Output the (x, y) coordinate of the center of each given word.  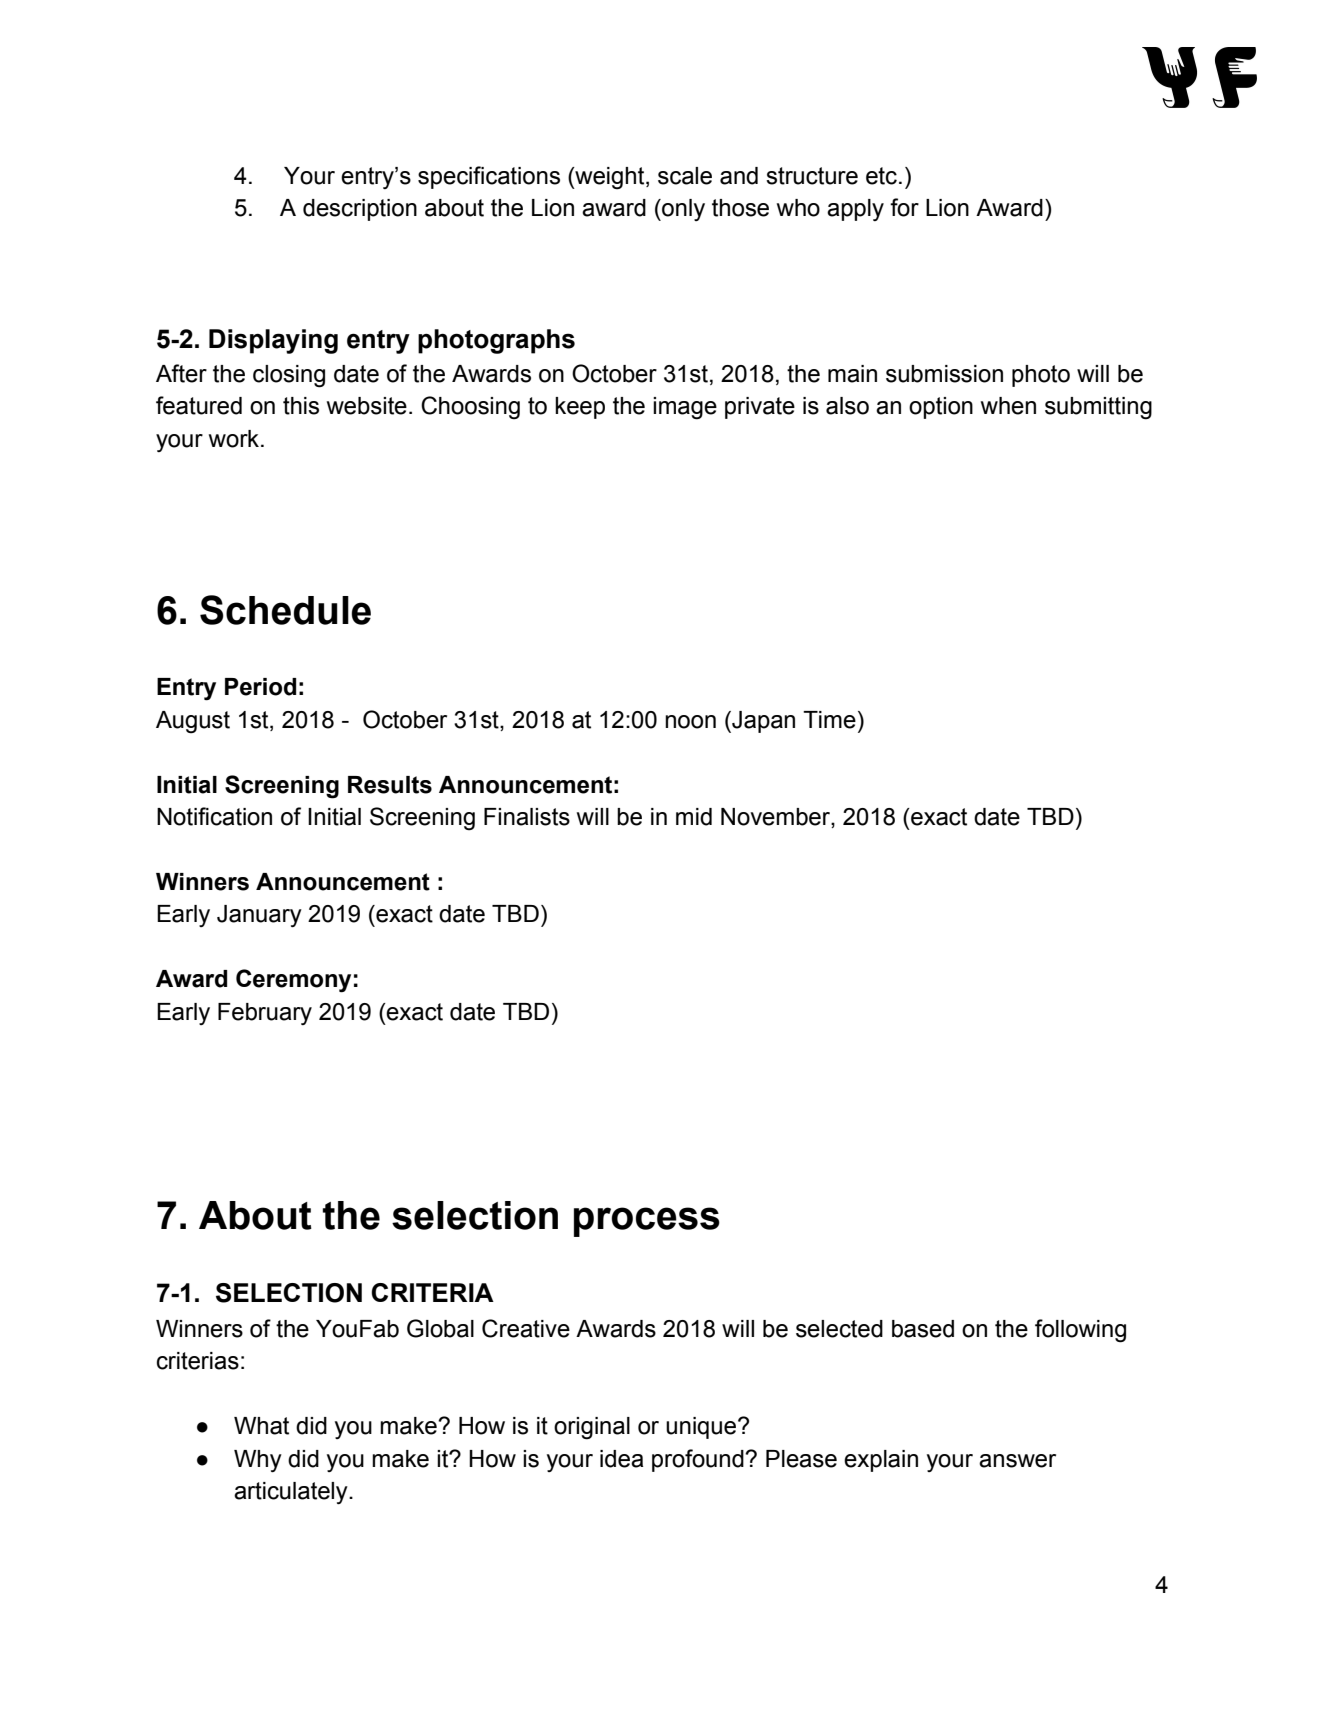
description (360, 210)
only (682, 210)
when (1008, 406)
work (235, 439)
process (647, 1222)
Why (258, 1461)
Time (829, 720)
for (904, 207)
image (685, 408)
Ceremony (293, 981)
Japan (762, 722)
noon (690, 722)
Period (260, 687)
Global (440, 1328)
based (923, 1329)
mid (694, 817)
